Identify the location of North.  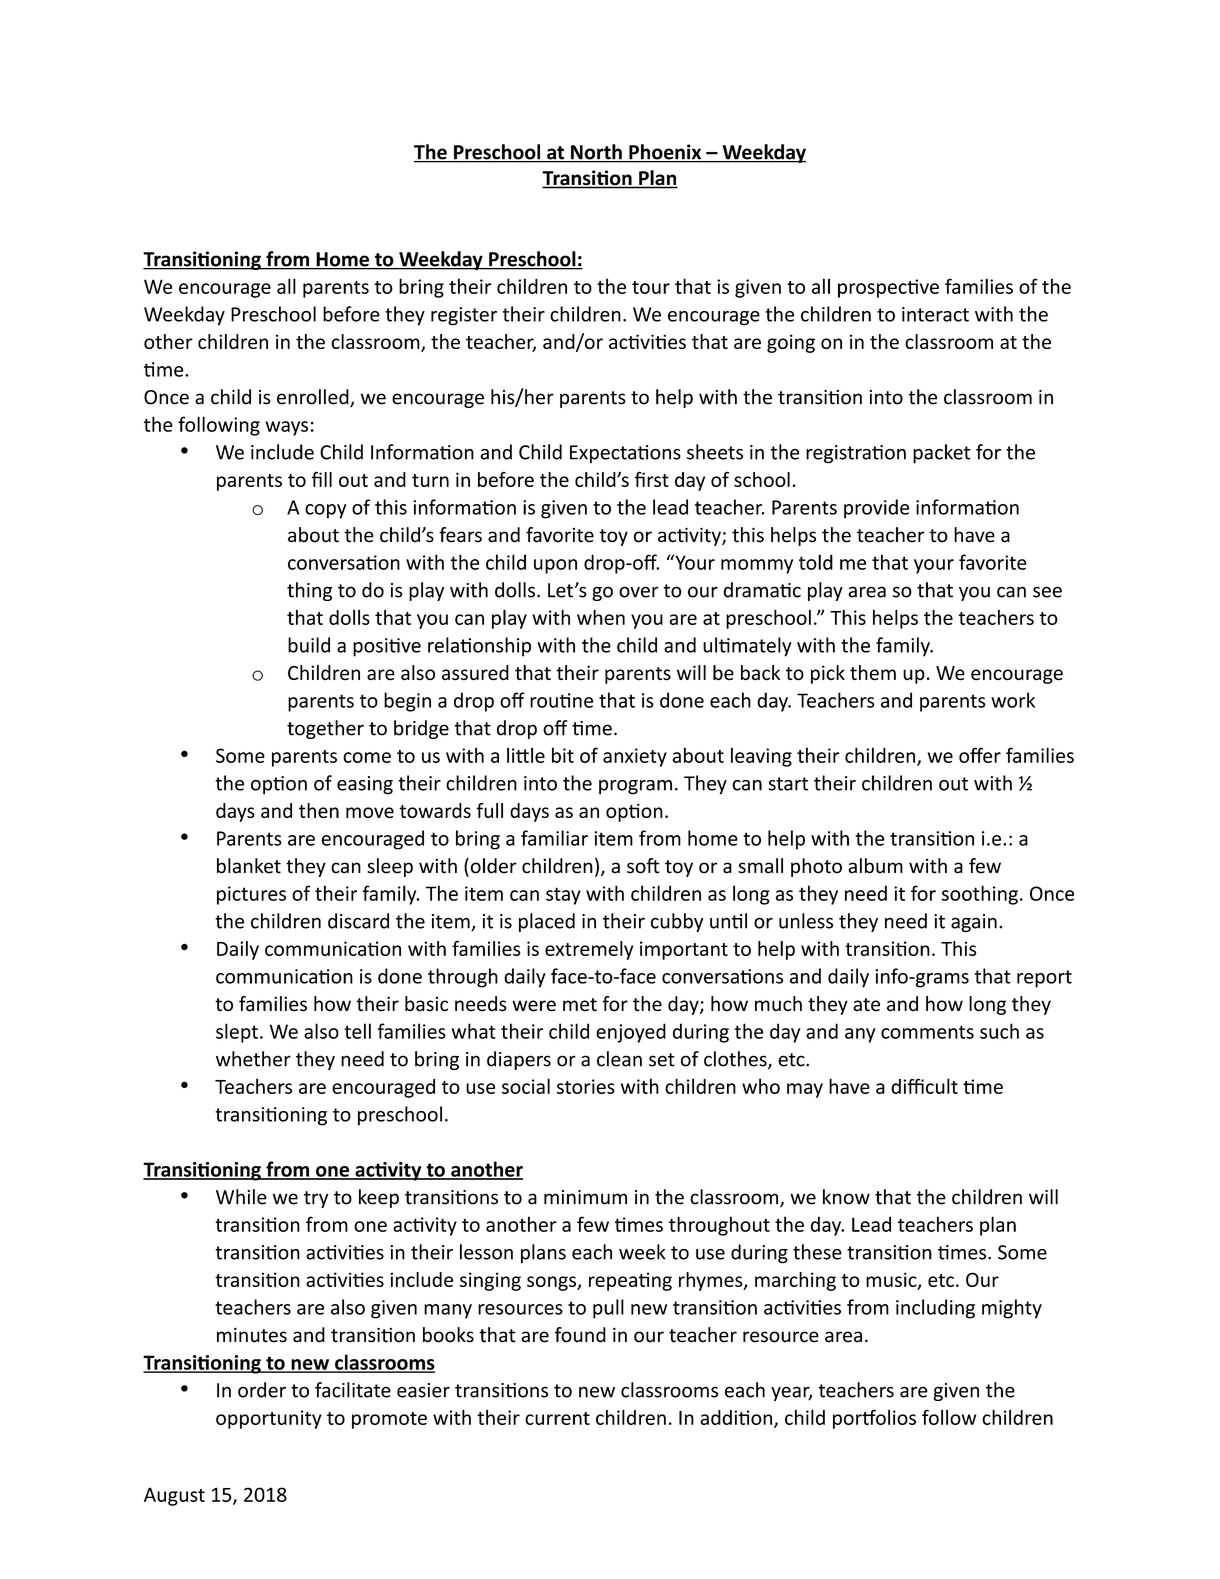
(596, 153).
